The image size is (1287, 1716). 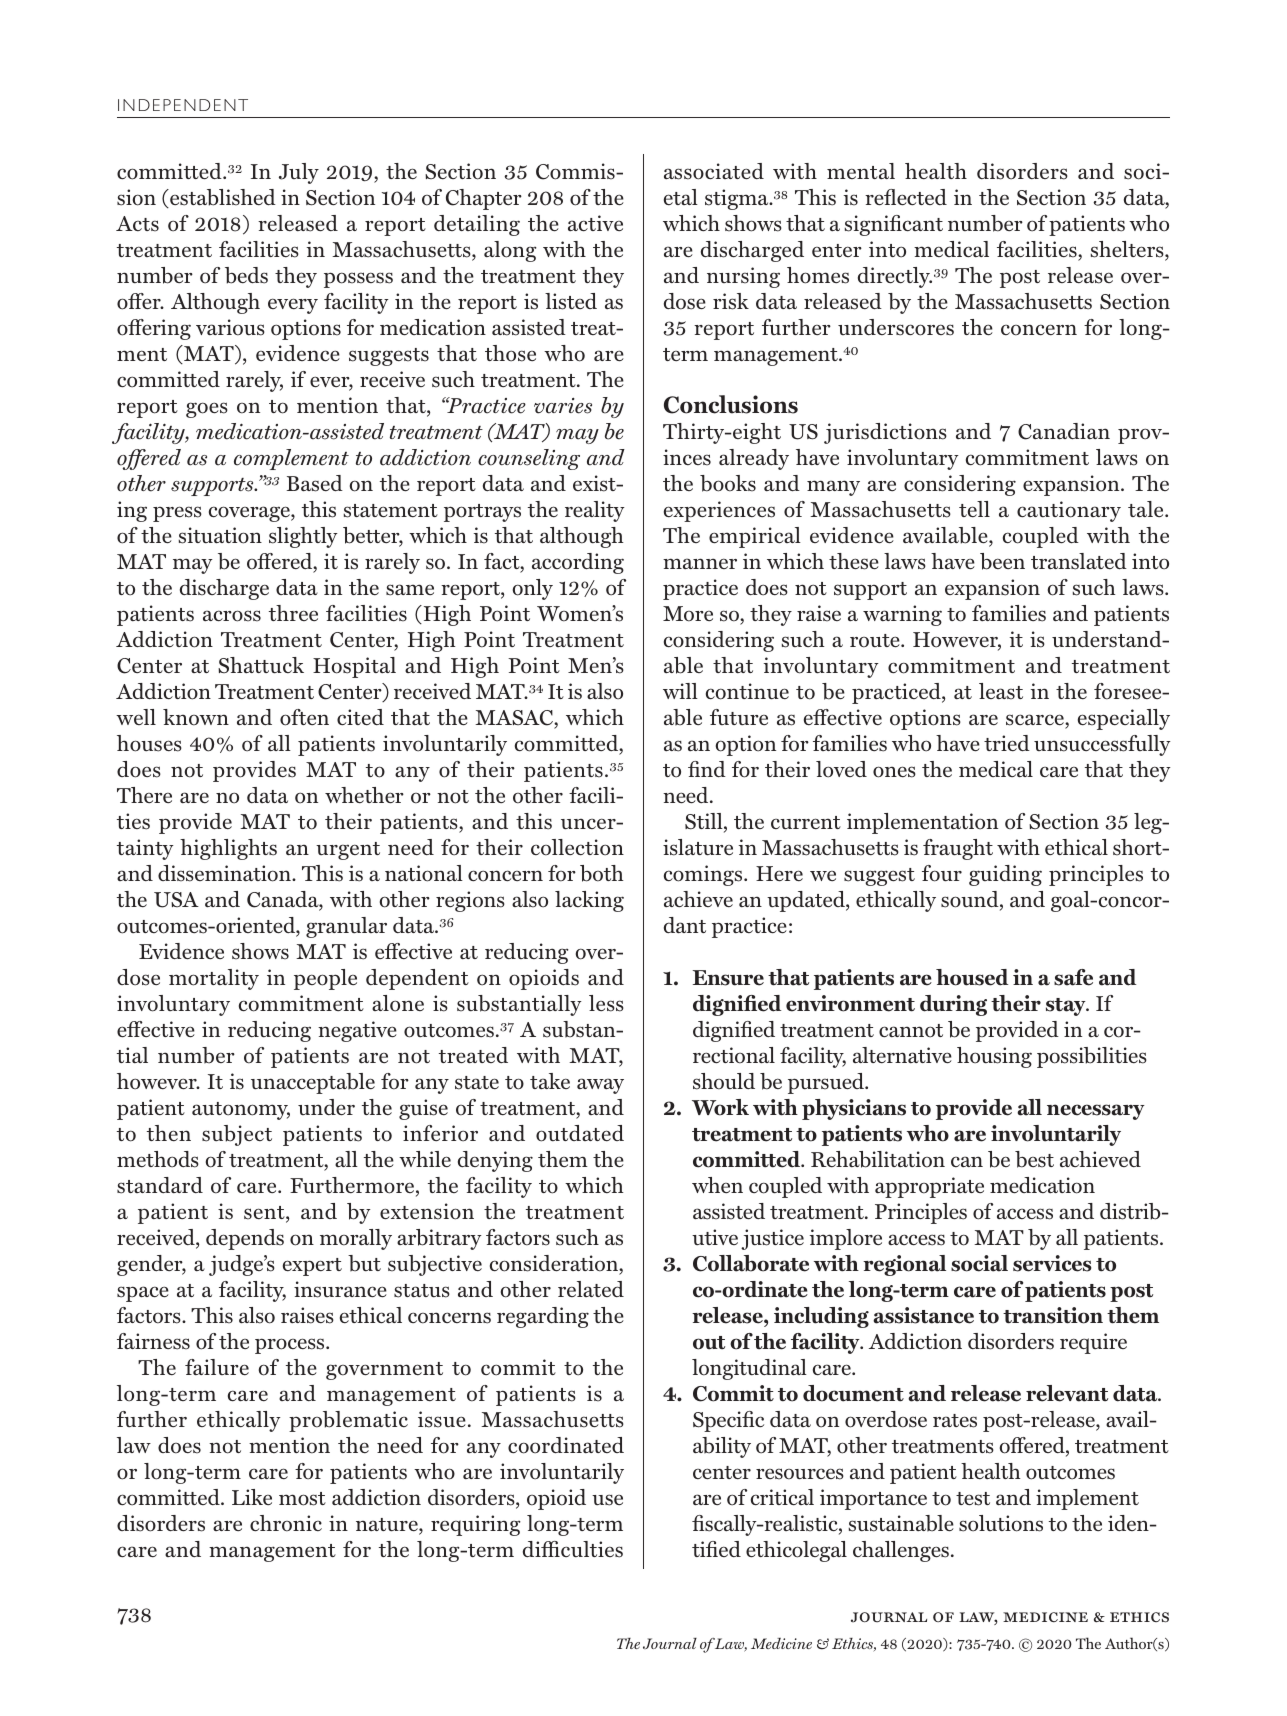 I want to click on dissemination, so click(x=225, y=873).
